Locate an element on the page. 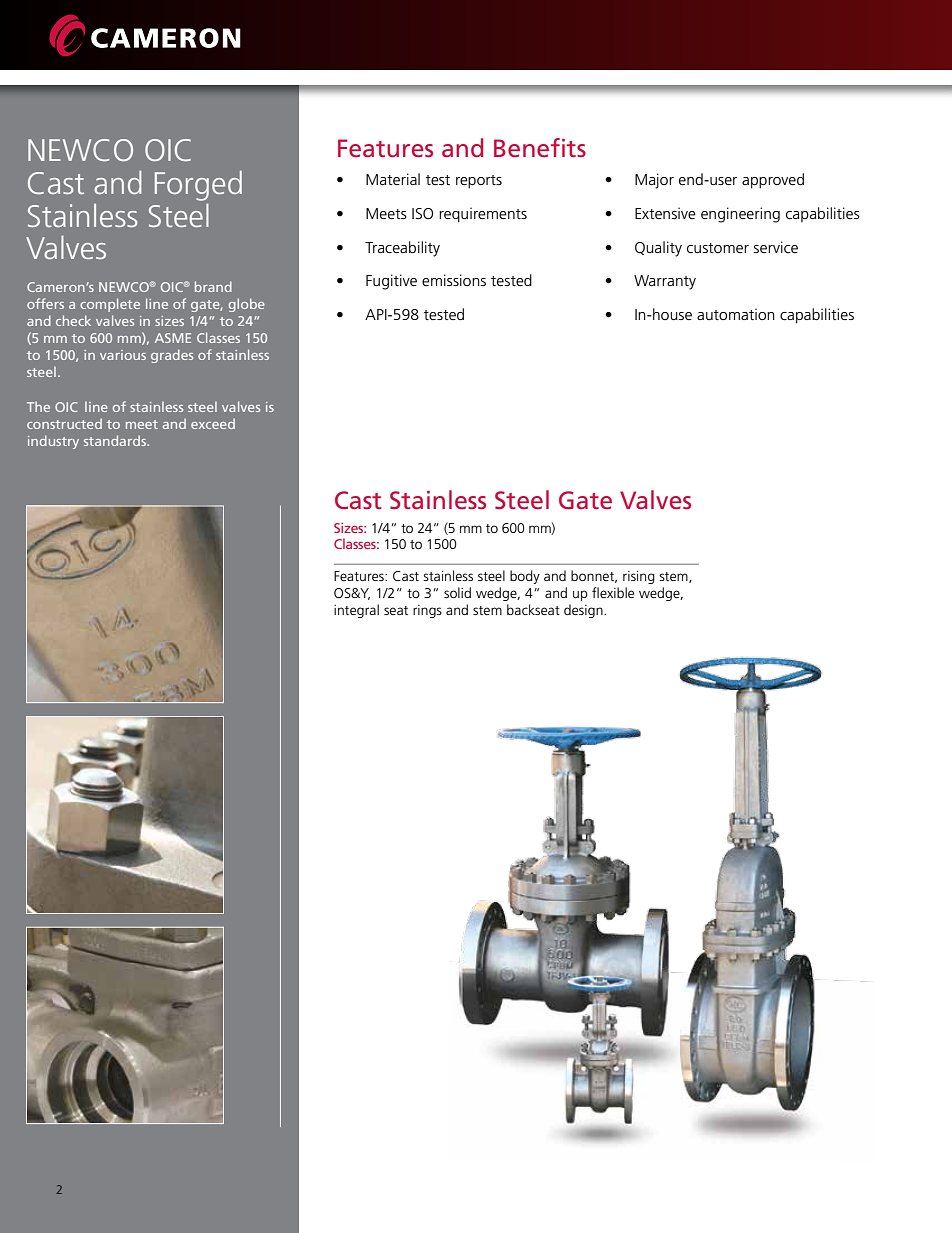 The height and width of the page is (1233, 952). exceed is located at coordinates (213, 423).
